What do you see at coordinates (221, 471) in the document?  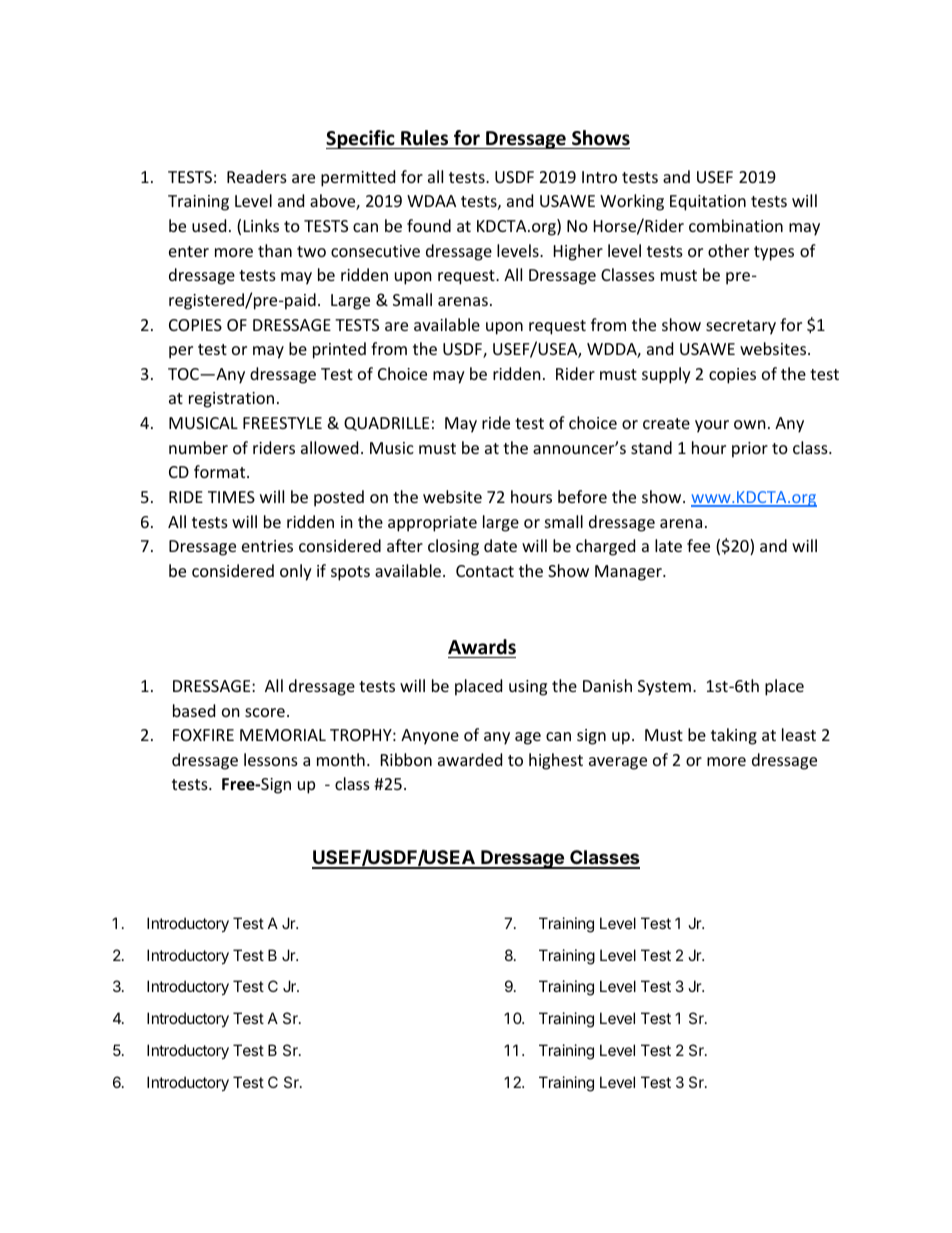 I see `format` at bounding box center [221, 471].
